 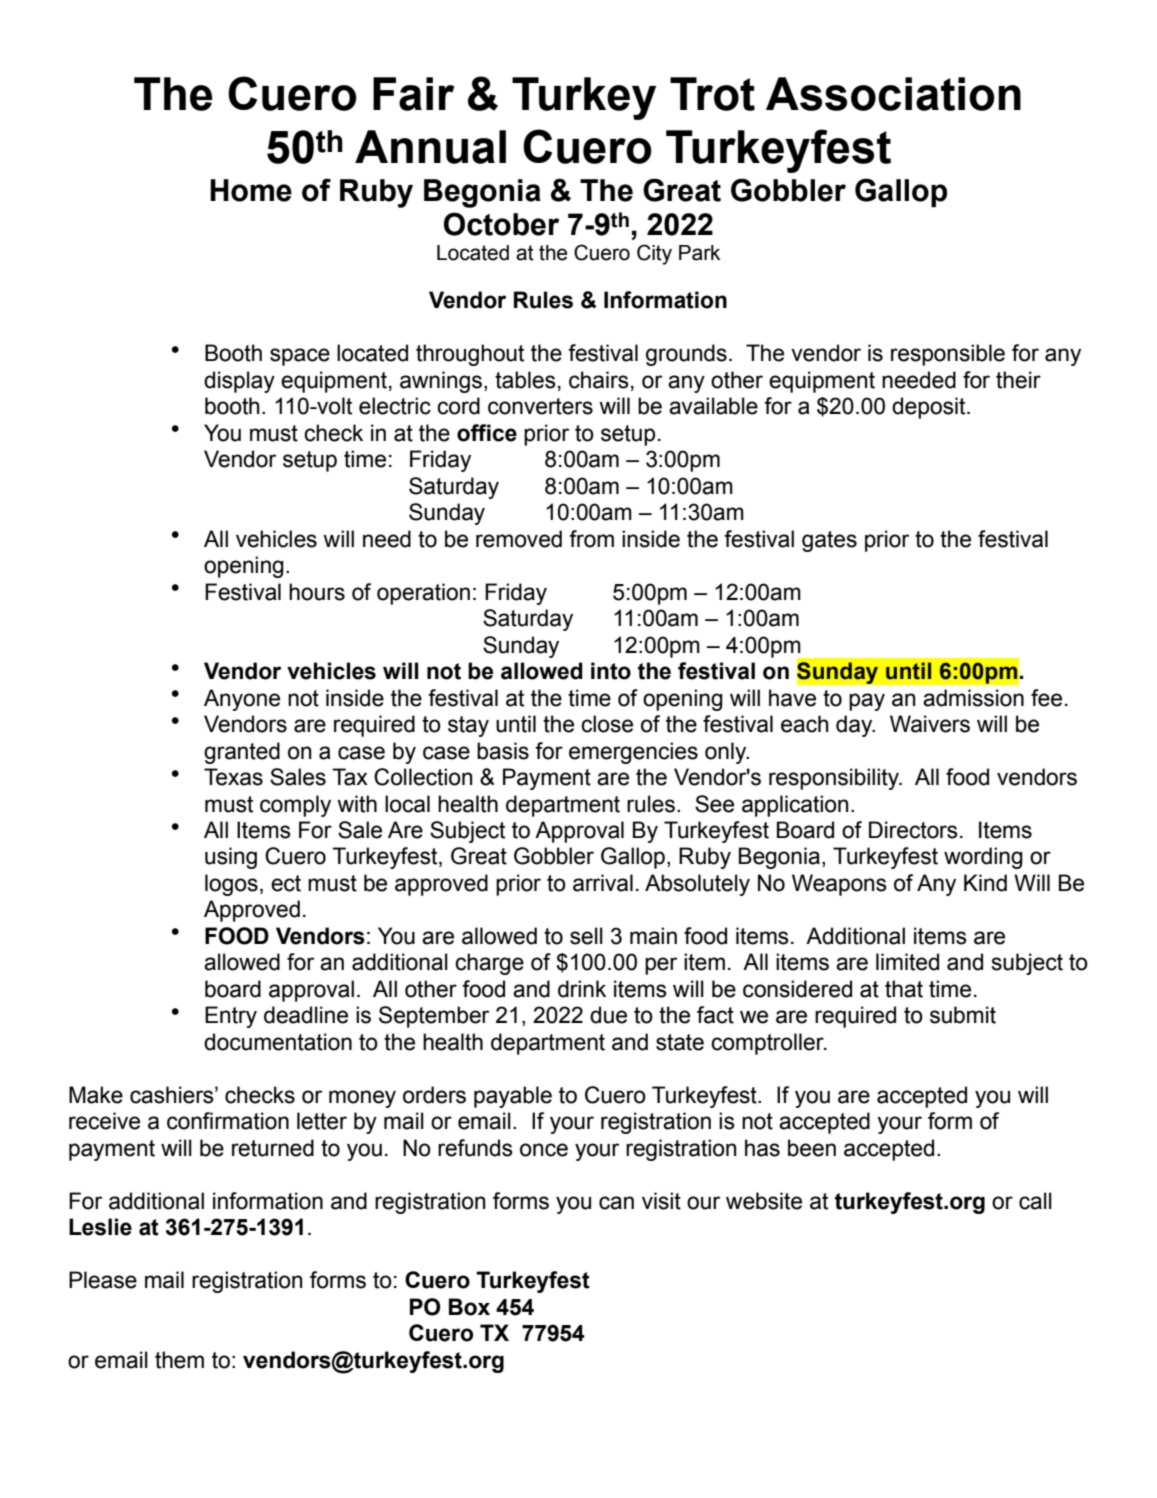 I want to click on Association, so click(x=893, y=94).
